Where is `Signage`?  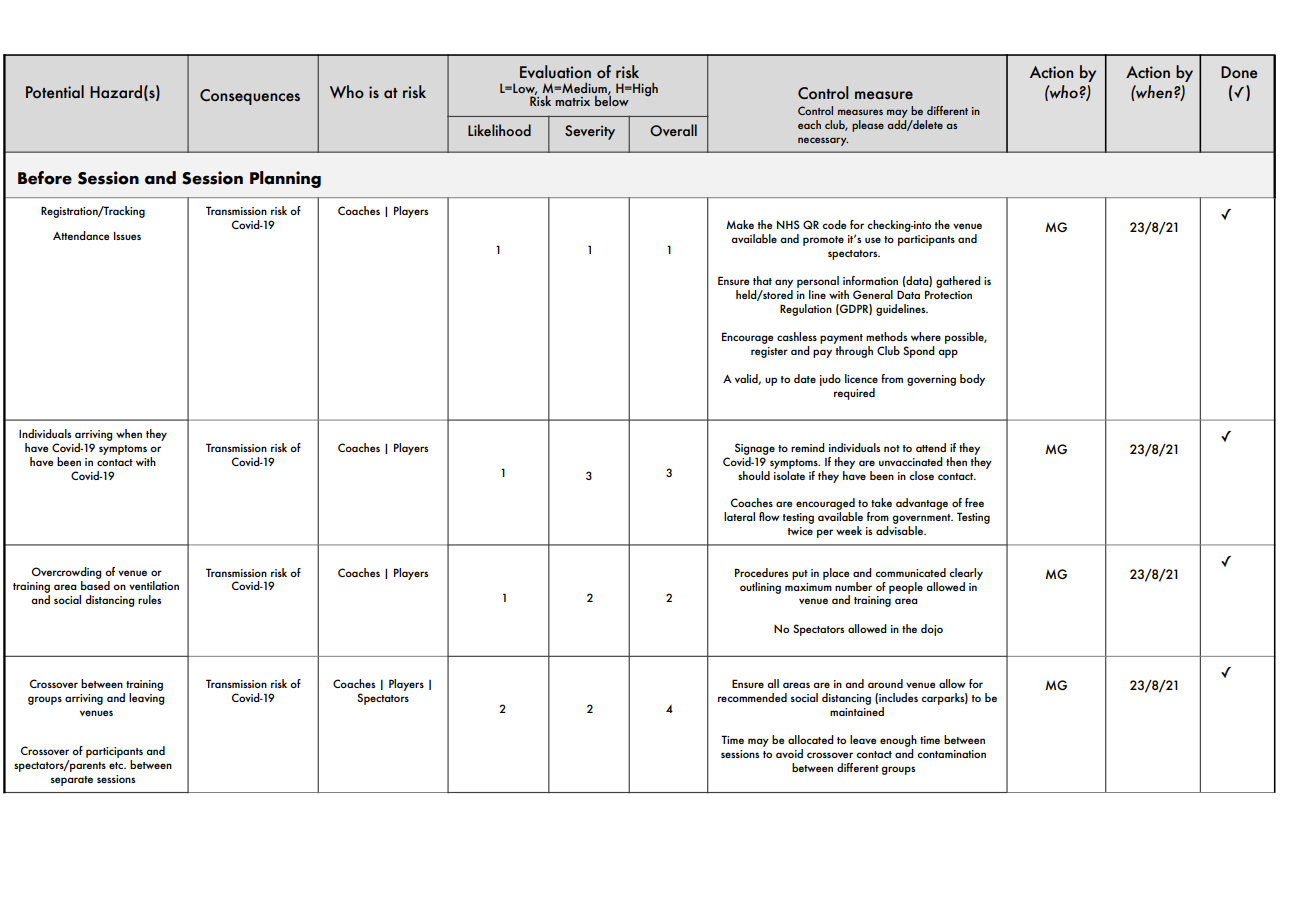 Signage is located at coordinates (755, 449).
